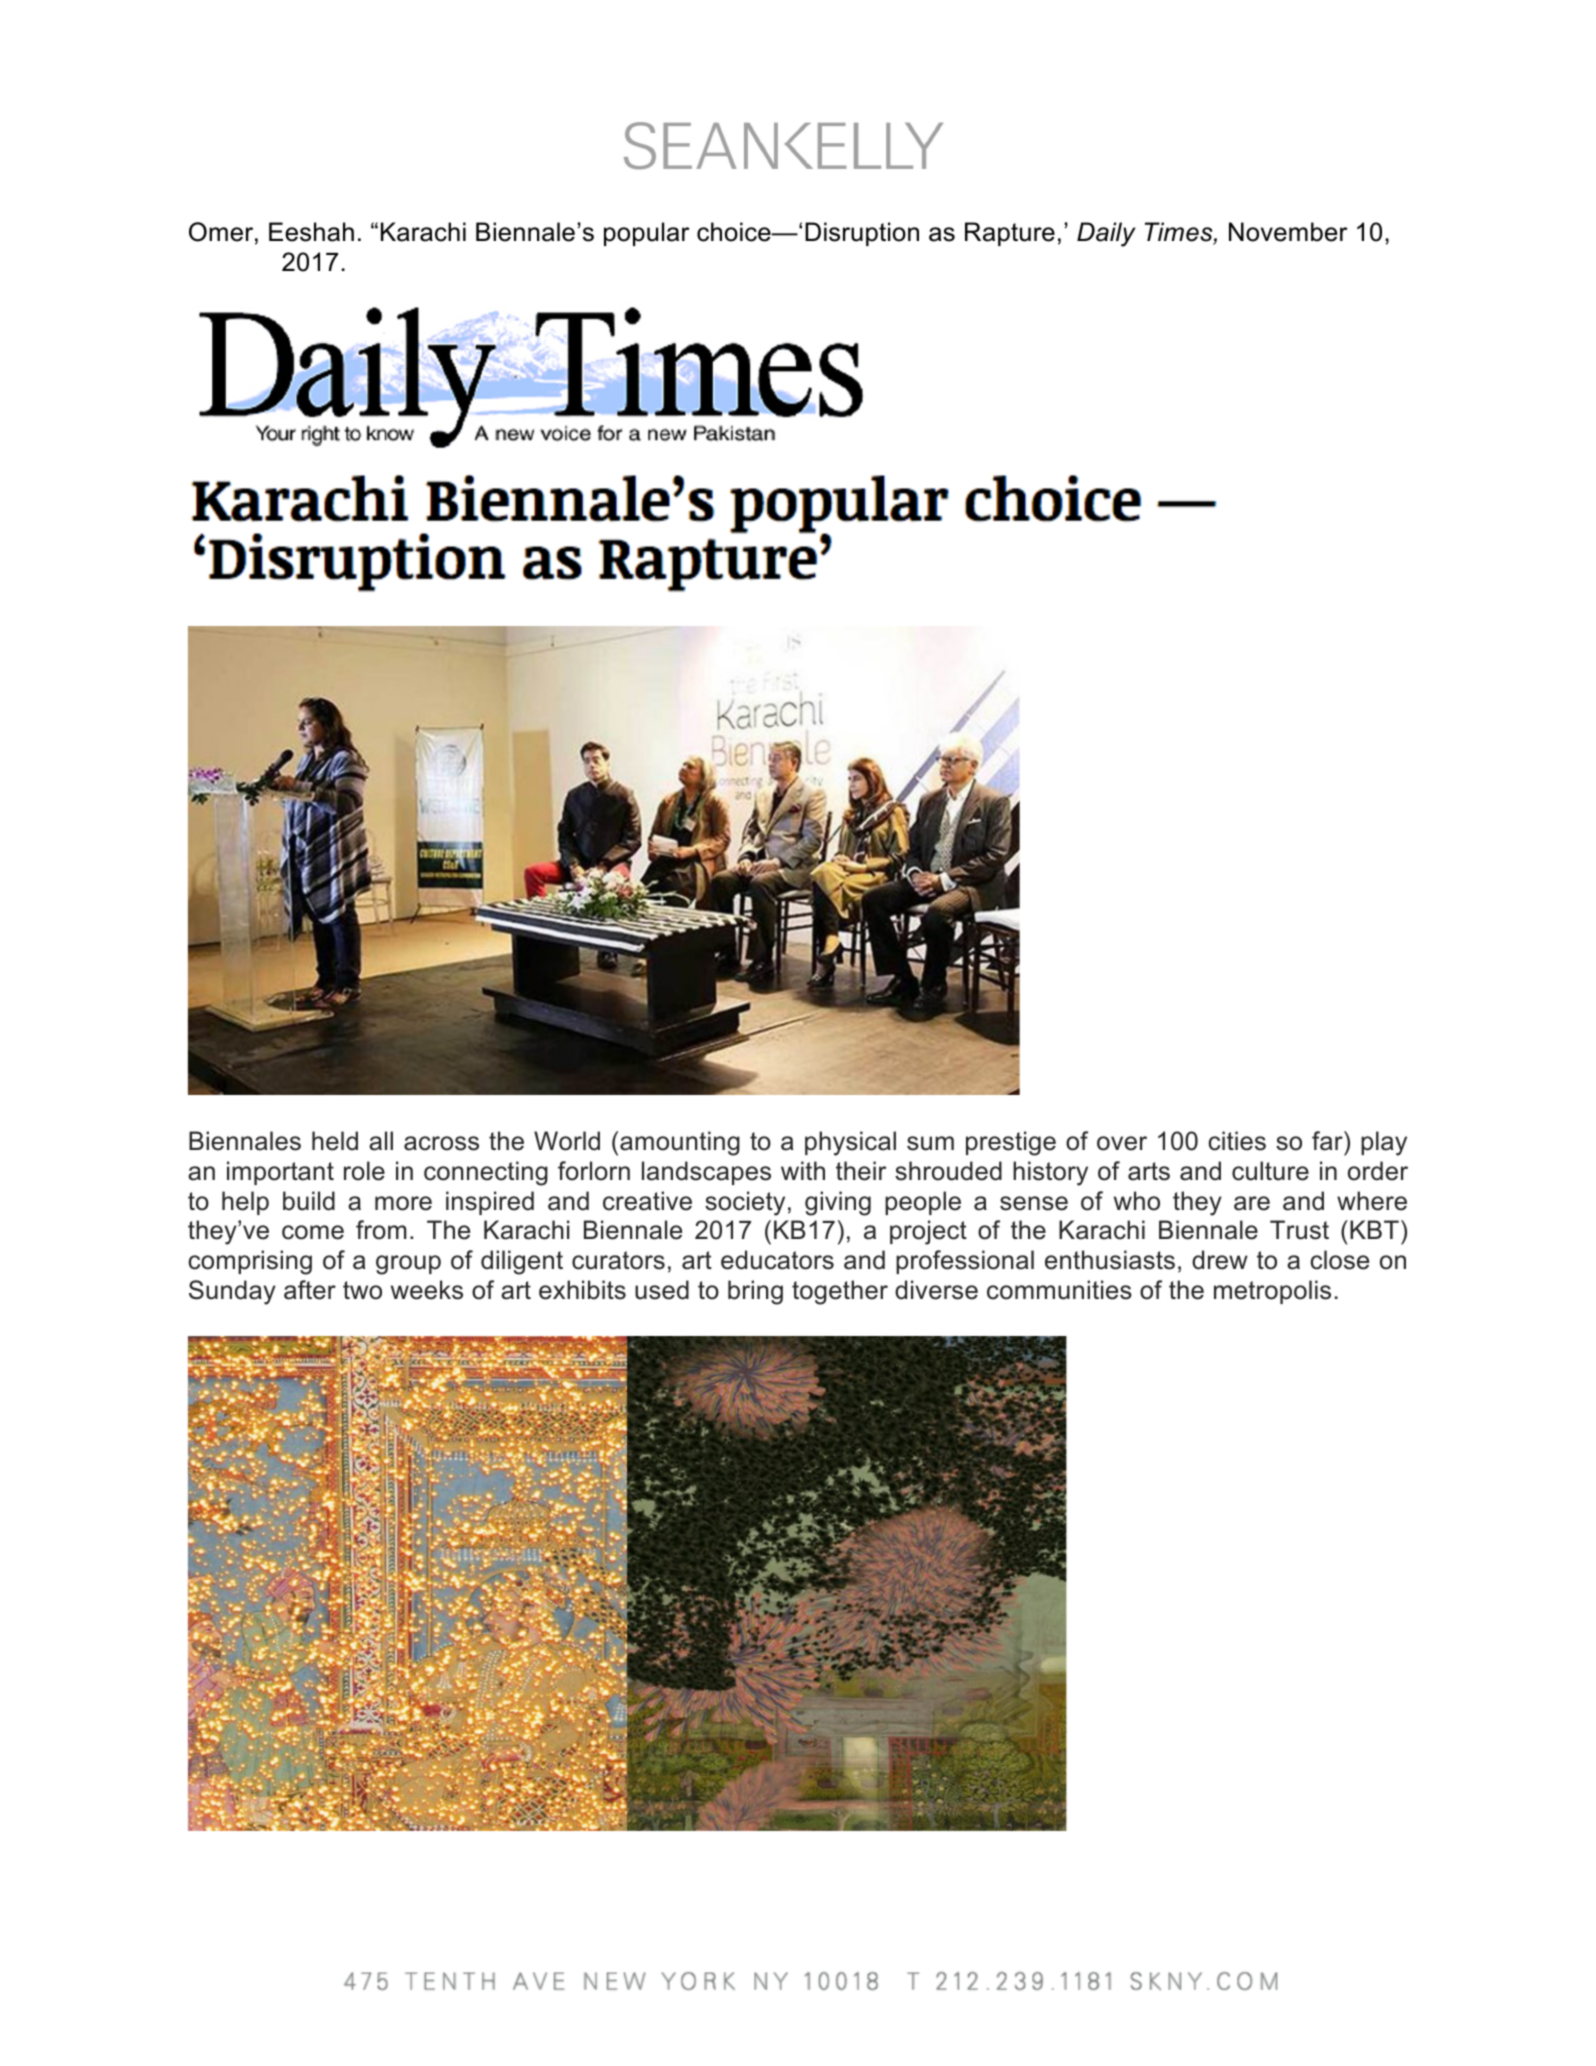 The image size is (1596, 2066). Describe the element at coordinates (647, 234) in the image. I see `popular` at that location.
